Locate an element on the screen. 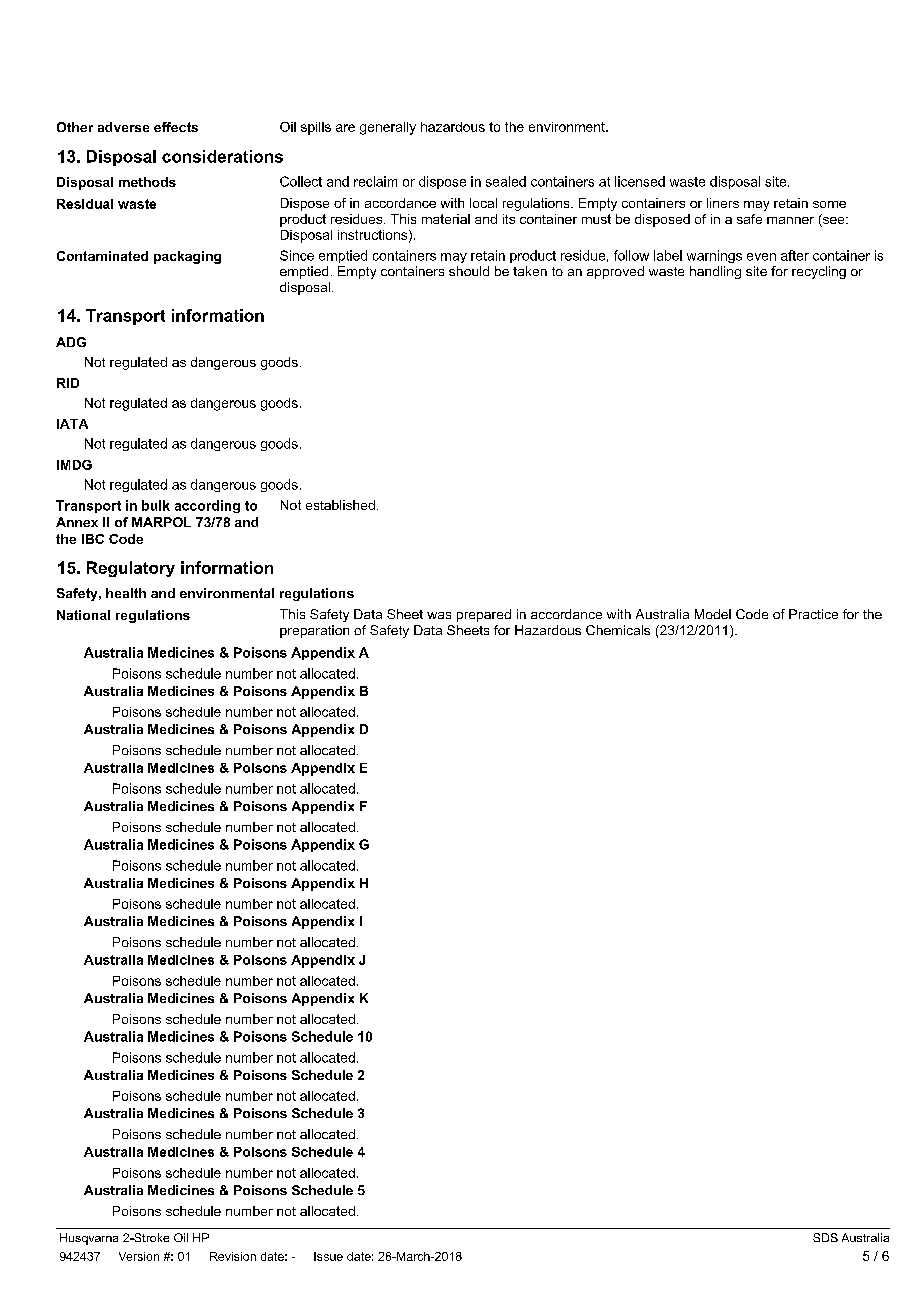 The height and width of the screenshot is (1308, 924). National is located at coordinates (83, 615).
